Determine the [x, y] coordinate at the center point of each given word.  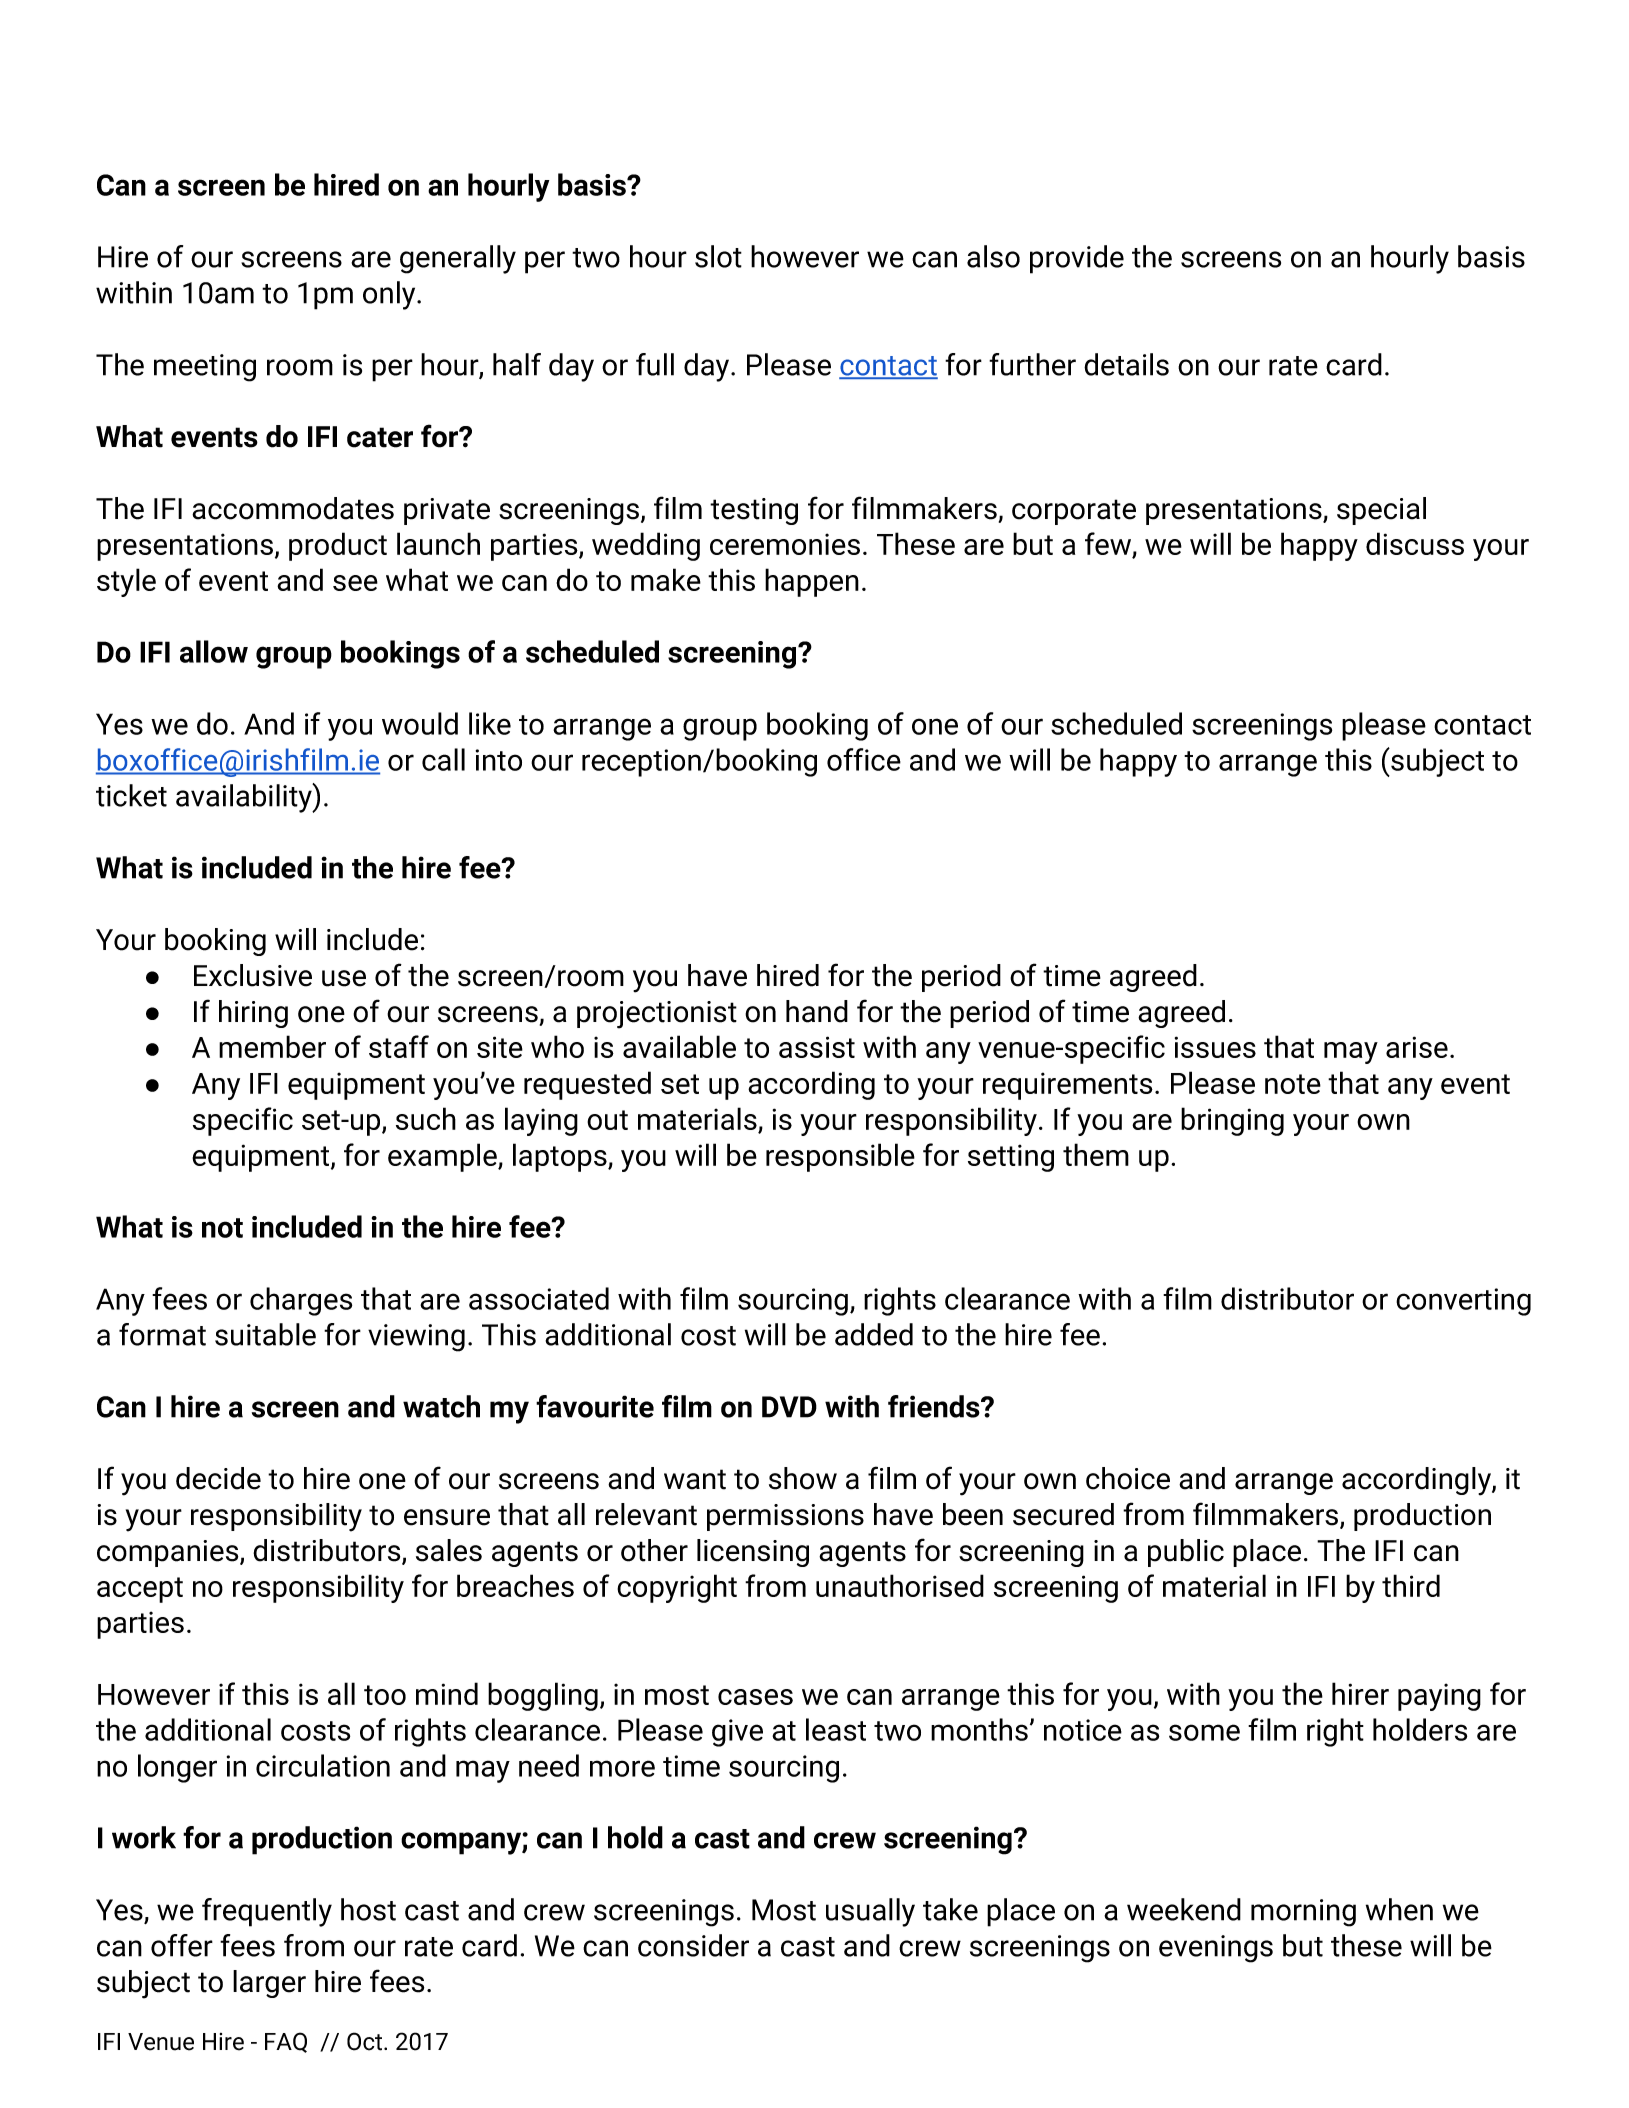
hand [817, 1011]
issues [1215, 1047]
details [1126, 364]
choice [1128, 1478]
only [390, 295]
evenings [1216, 1949]
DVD [789, 1407]
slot [718, 256]
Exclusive [253, 975]
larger [269, 1984]
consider [693, 1945]
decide [218, 1478]
